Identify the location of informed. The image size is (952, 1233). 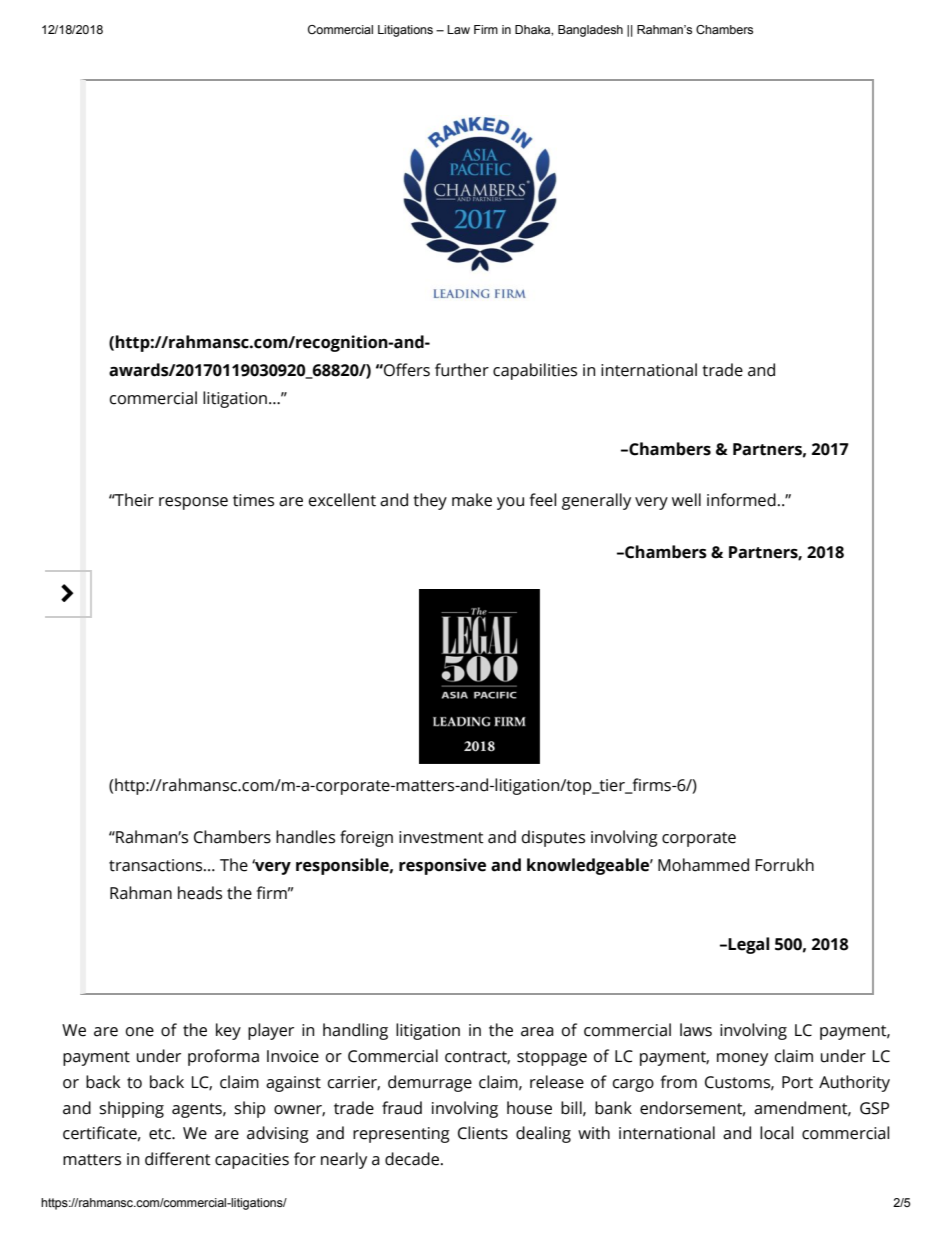
(741, 500).
